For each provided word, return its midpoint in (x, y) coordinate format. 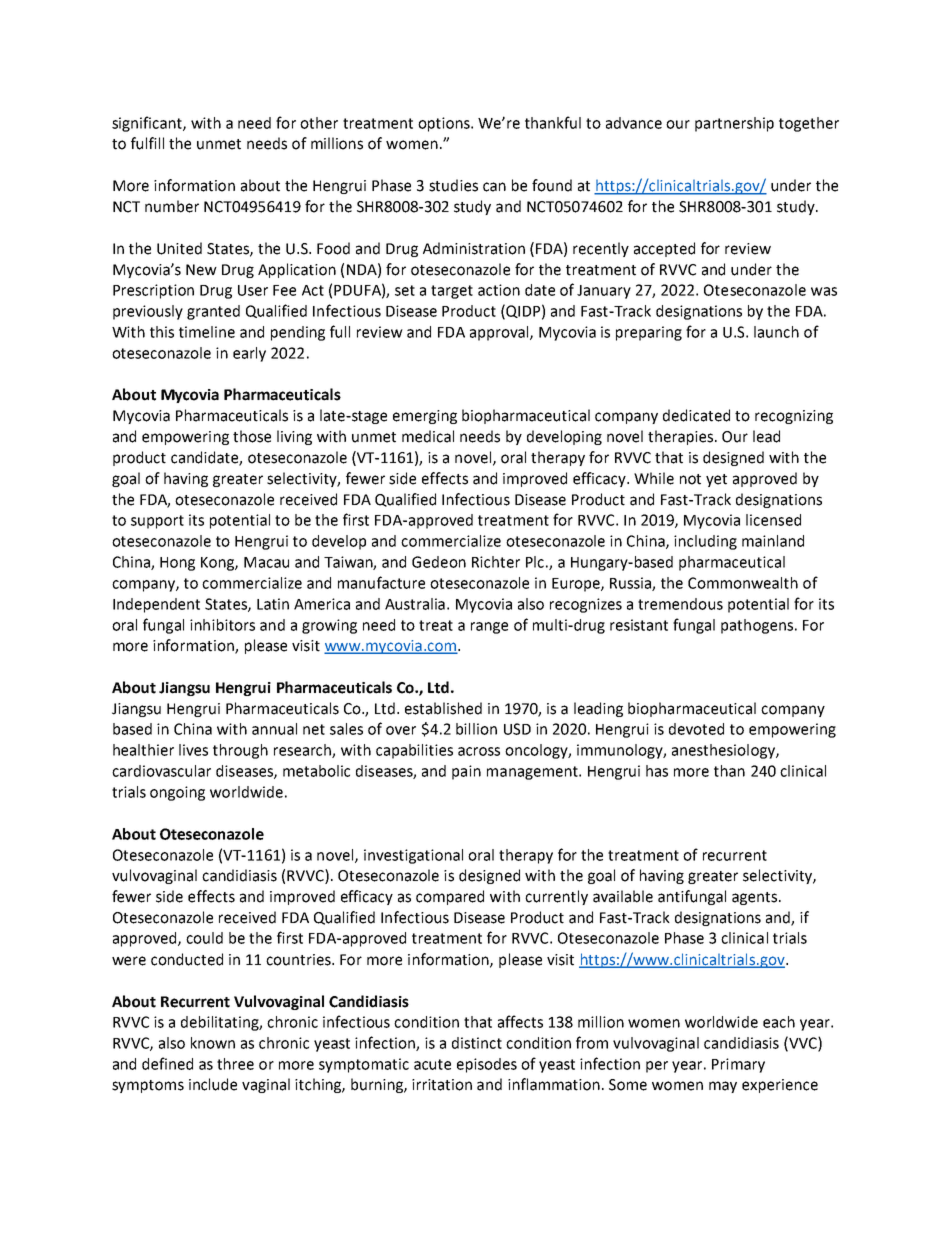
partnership (734, 124)
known (213, 1043)
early (249, 354)
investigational (413, 856)
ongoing (177, 793)
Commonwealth (743, 583)
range (489, 628)
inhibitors (222, 625)
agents (756, 898)
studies (453, 185)
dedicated (696, 415)
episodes (487, 1065)
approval (500, 333)
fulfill (147, 143)
